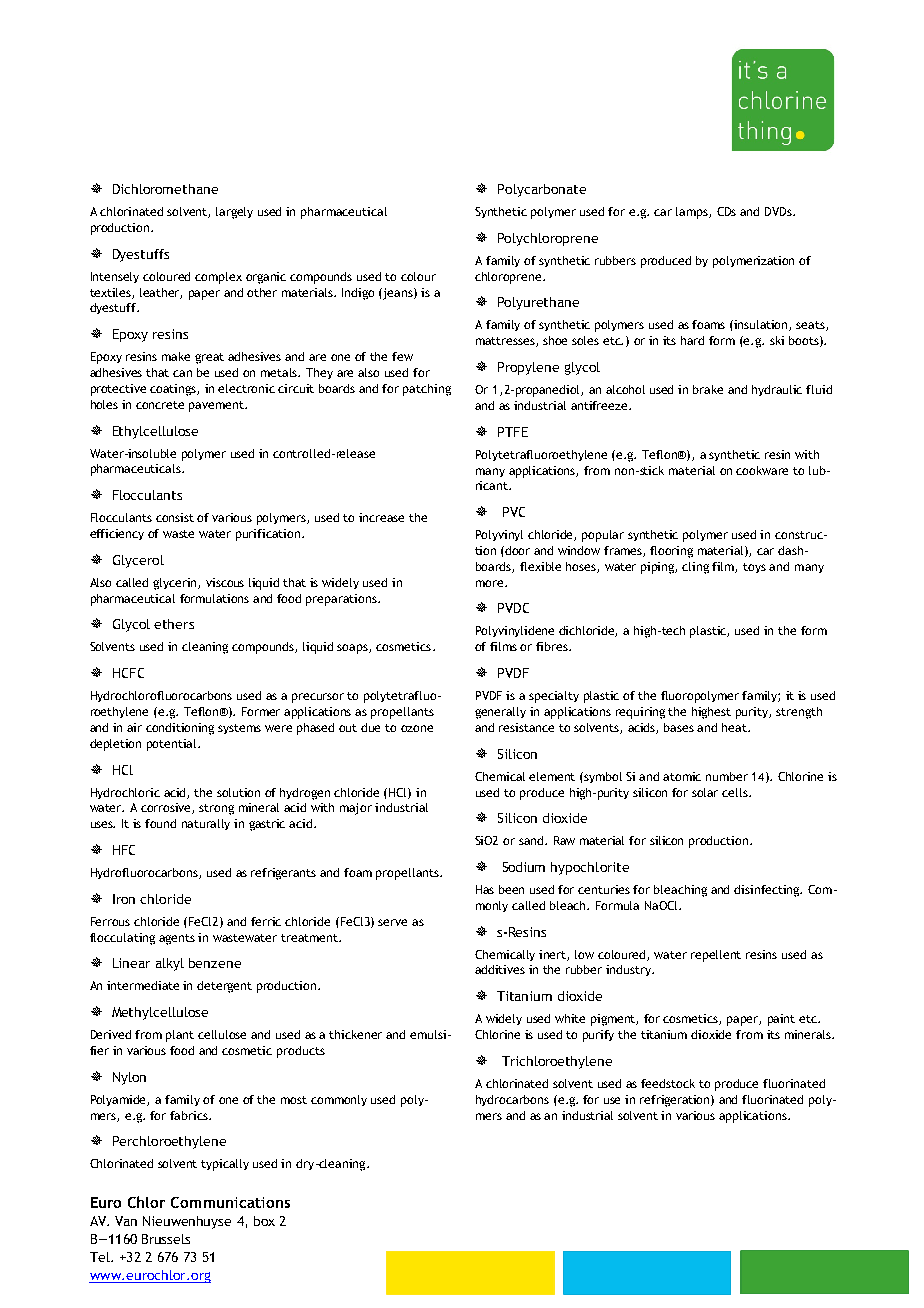  What do you see at coordinates (736, 727) in the screenshot?
I see `heat` at bounding box center [736, 727].
